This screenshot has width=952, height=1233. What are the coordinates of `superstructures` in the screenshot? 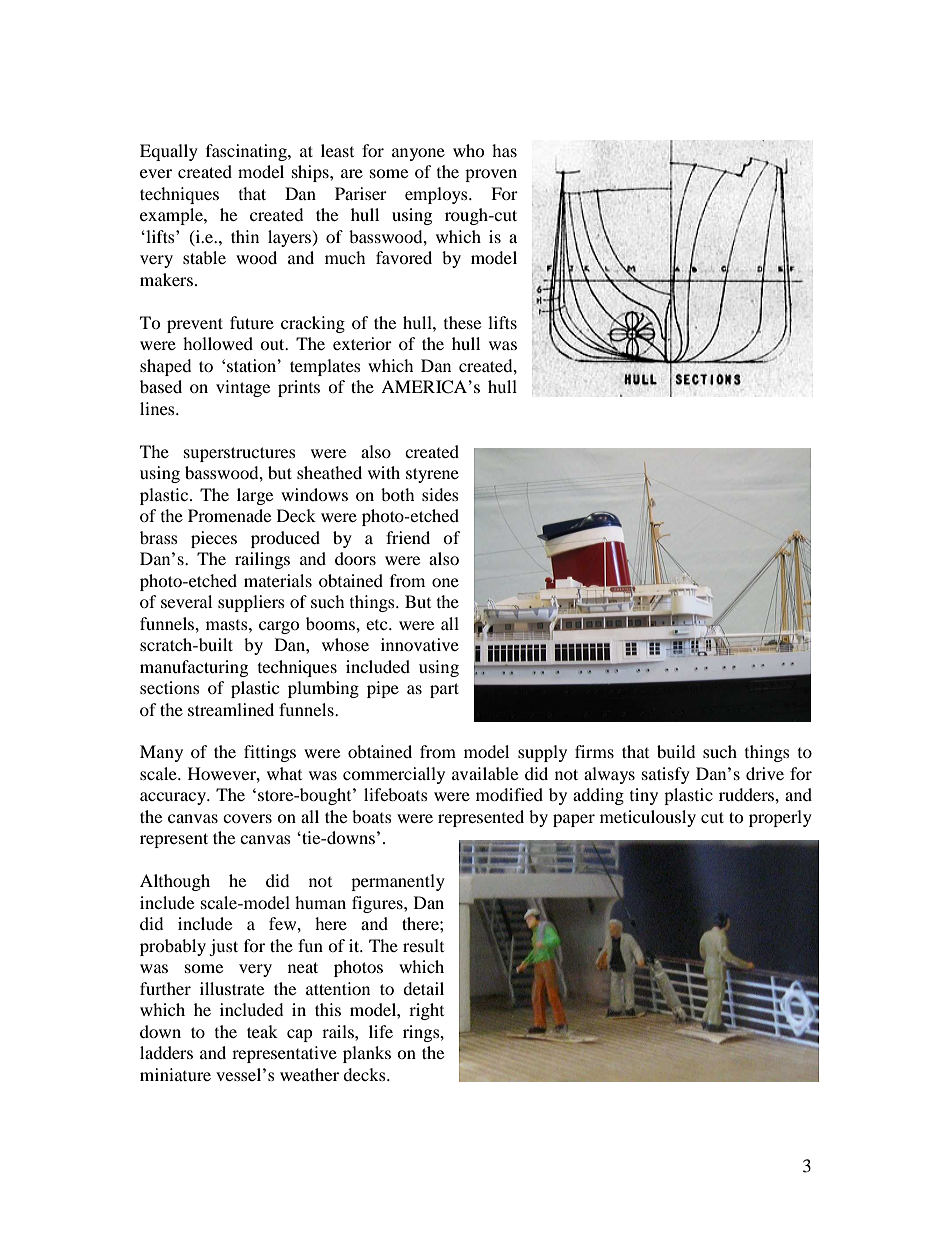 It's located at (240, 454).
